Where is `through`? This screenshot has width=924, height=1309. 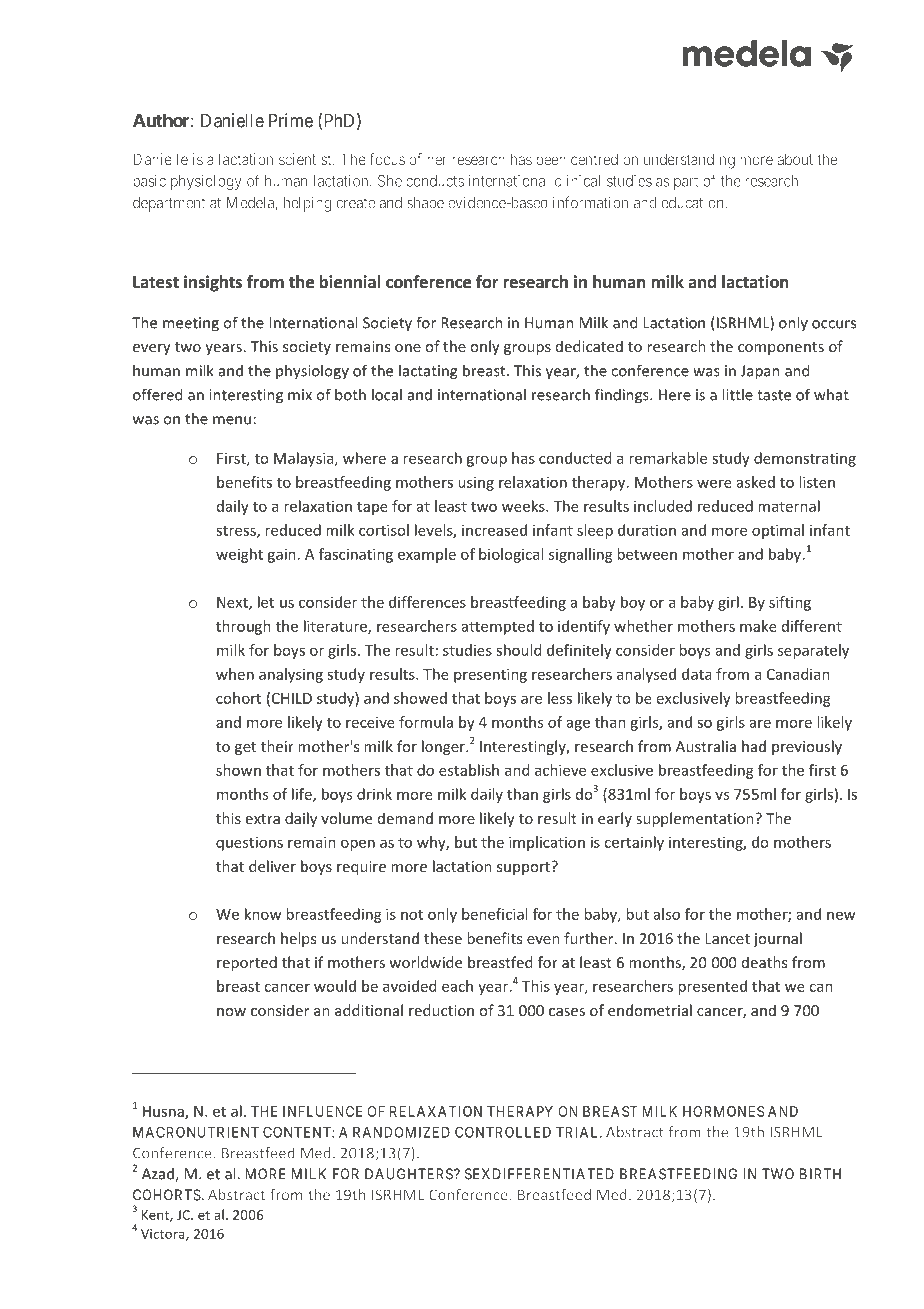 through is located at coordinates (243, 627).
